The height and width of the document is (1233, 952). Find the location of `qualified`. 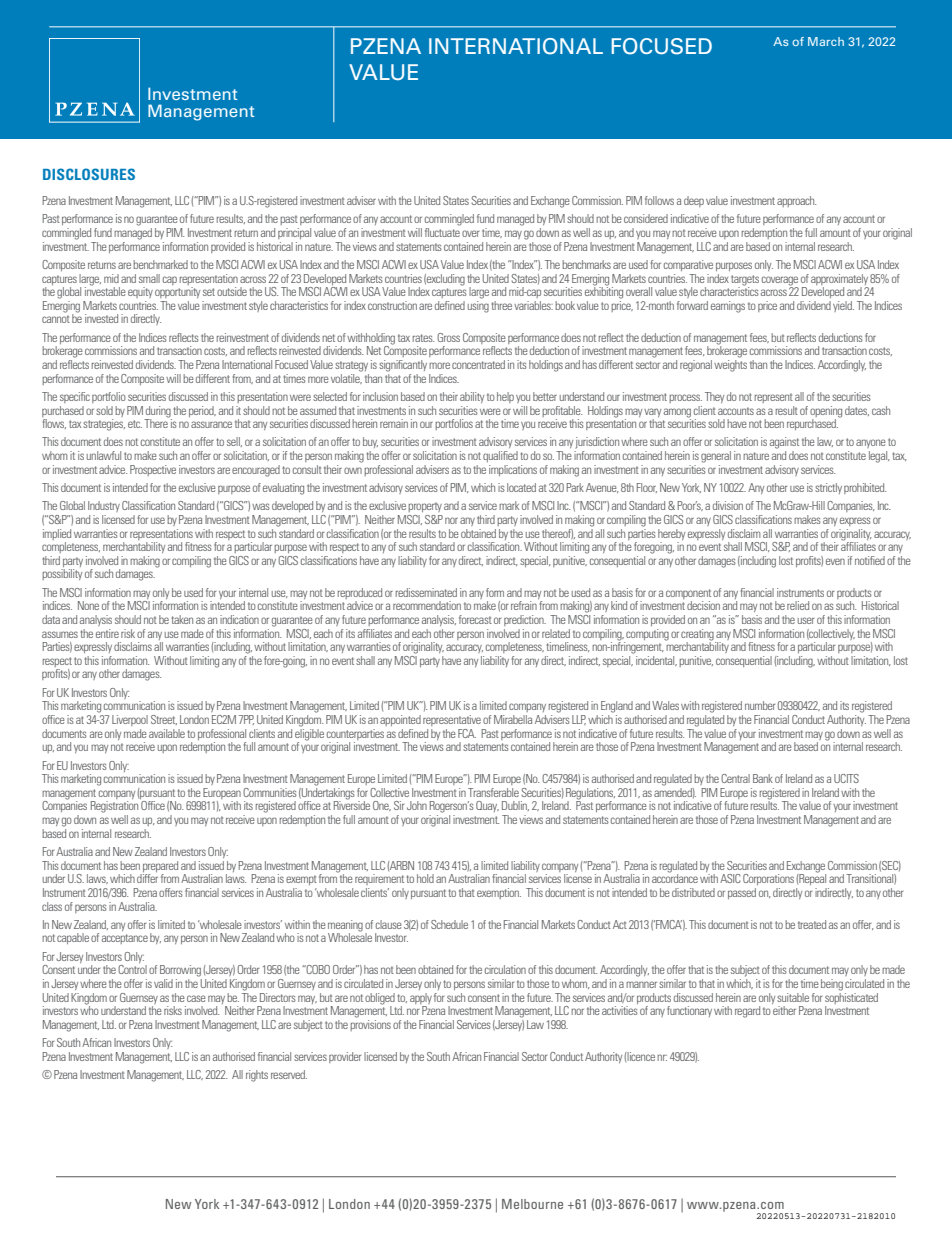

qualified is located at coordinates (500, 456).
